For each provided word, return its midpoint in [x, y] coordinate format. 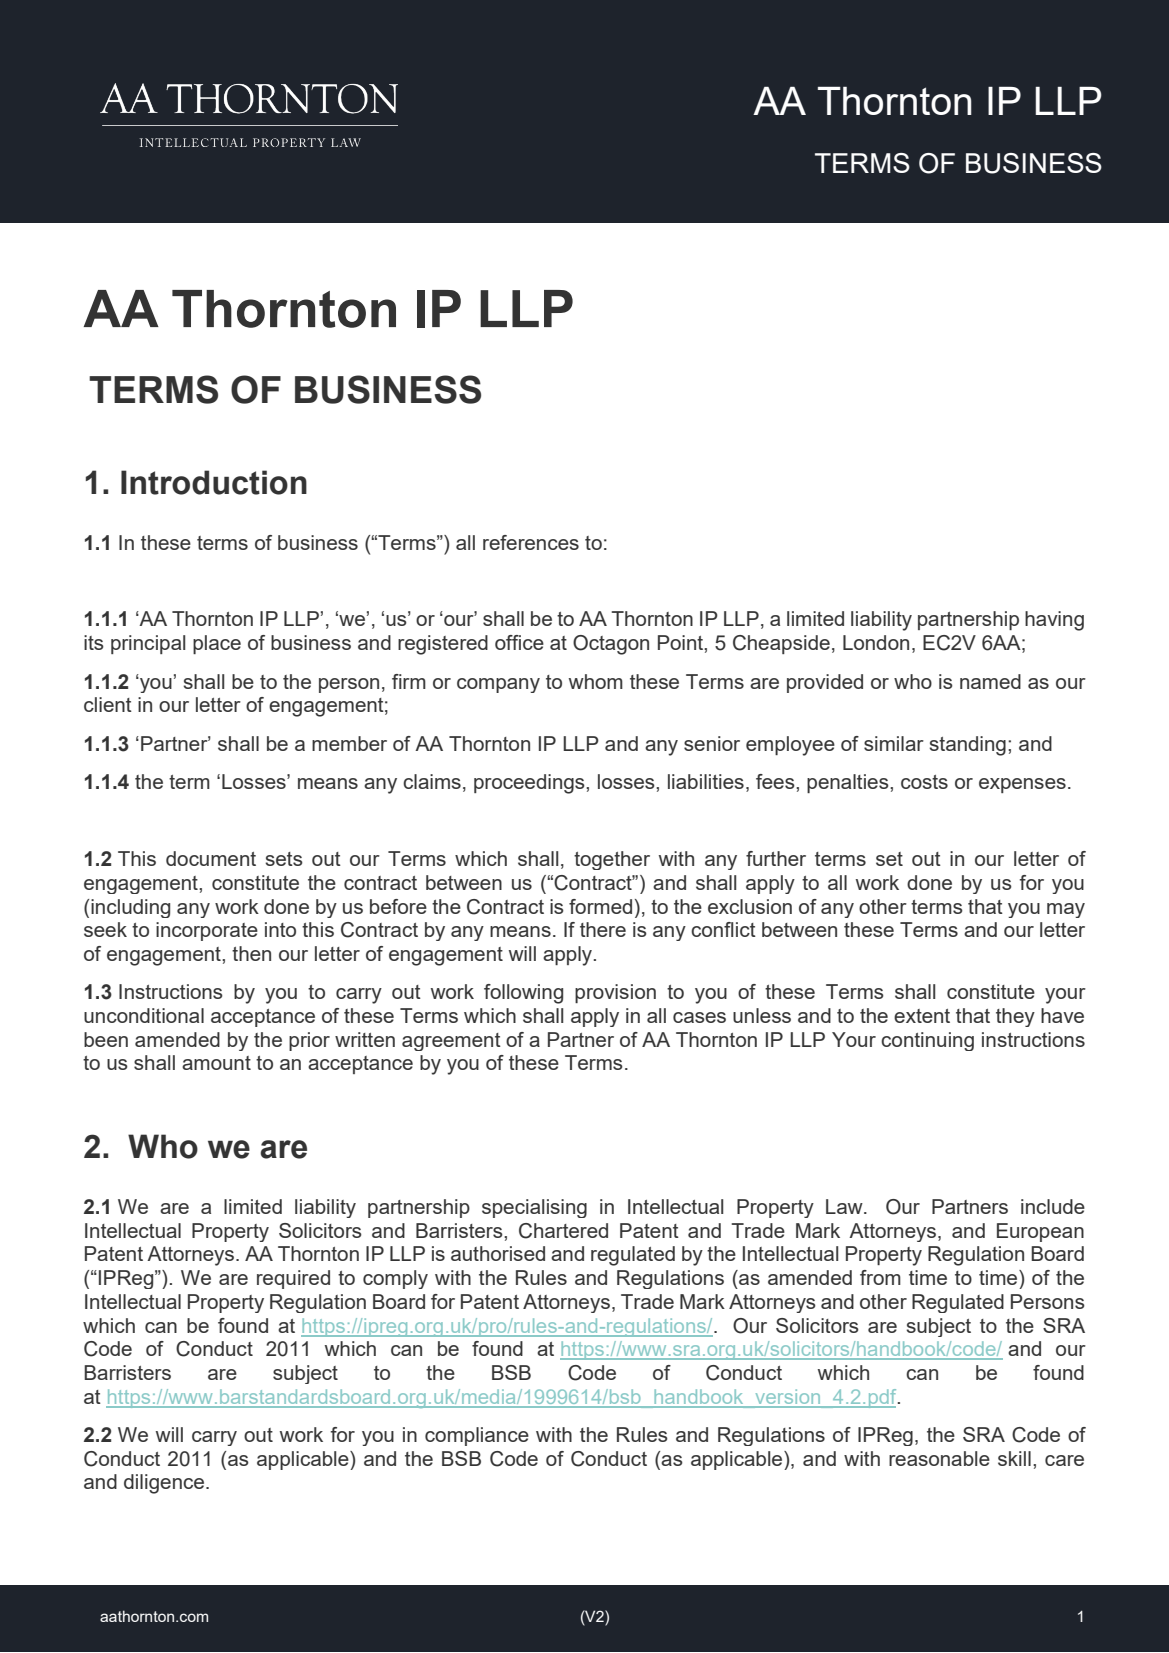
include [1053, 1206]
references [531, 542]
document [211, 858]
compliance [477, 1436]
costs [924, 782]
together [612, 860]
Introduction [214, 482]
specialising [534, 1208]
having [1054, 621]
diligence [165, 1484]
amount [216, 1063]
